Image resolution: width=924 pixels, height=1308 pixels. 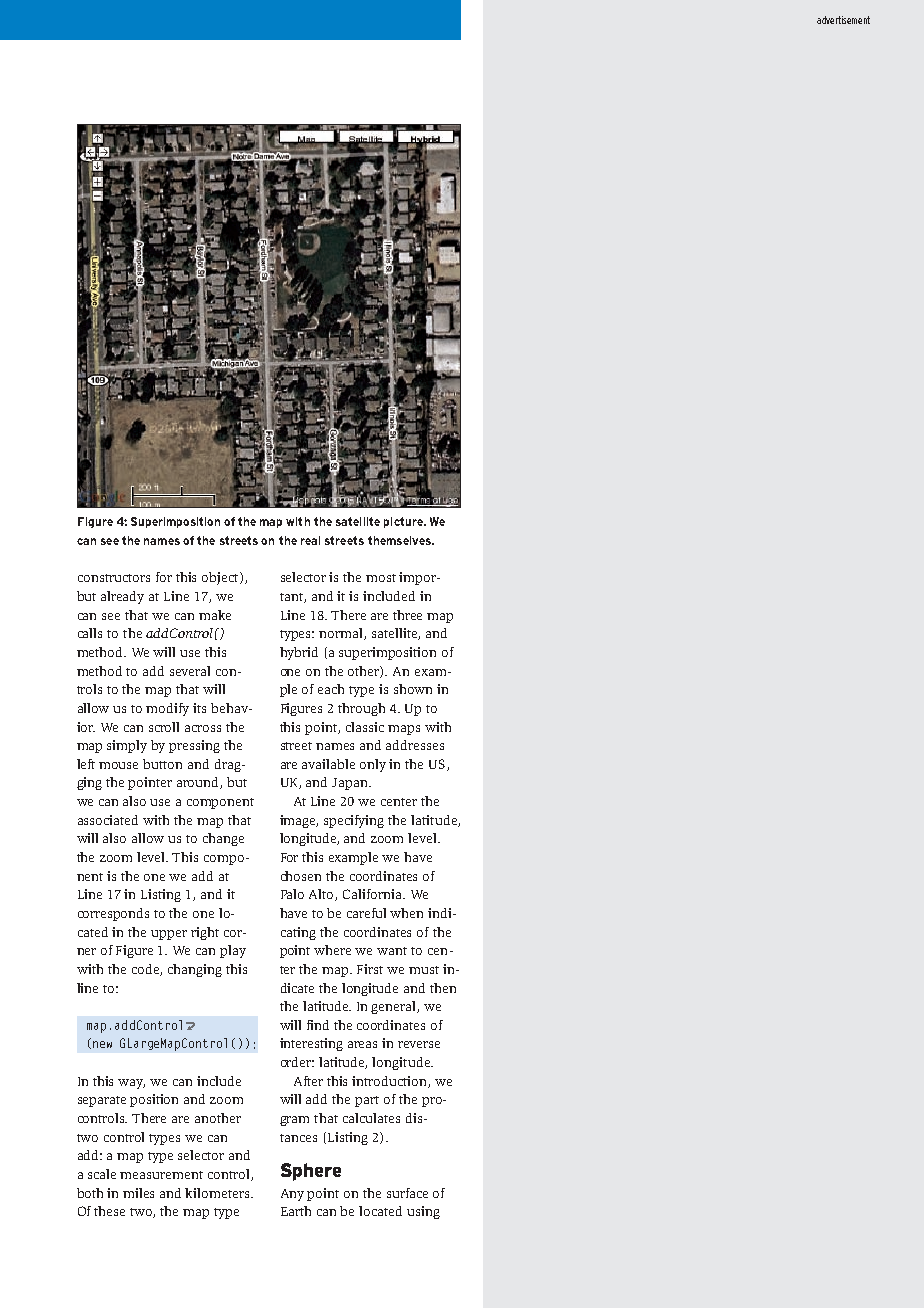 What do you see at coordinates (407, 615) in the screenshot?
I see `three` at bounding box center [407, 615].
